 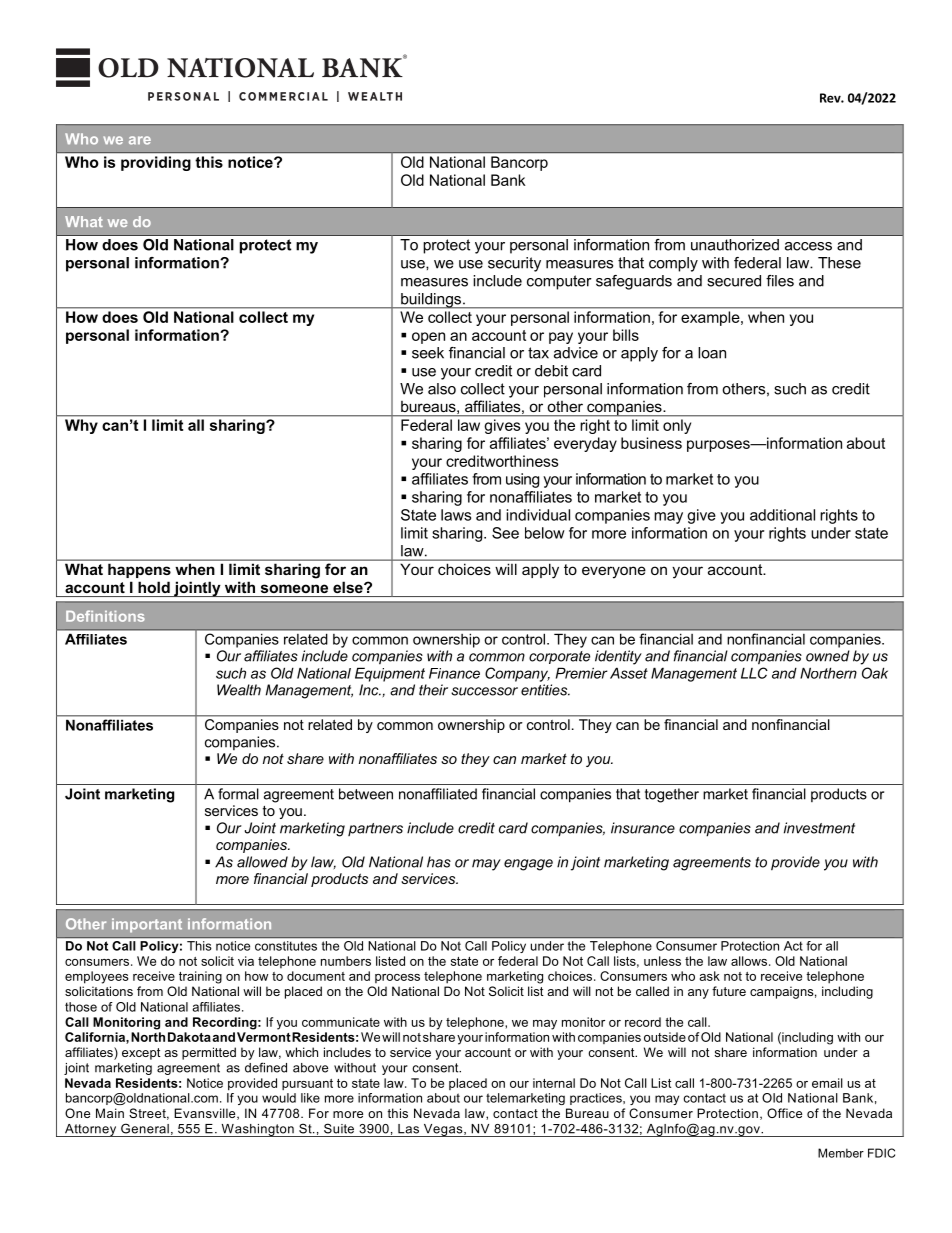 I want to click on process, so click(x=397, y=978).
